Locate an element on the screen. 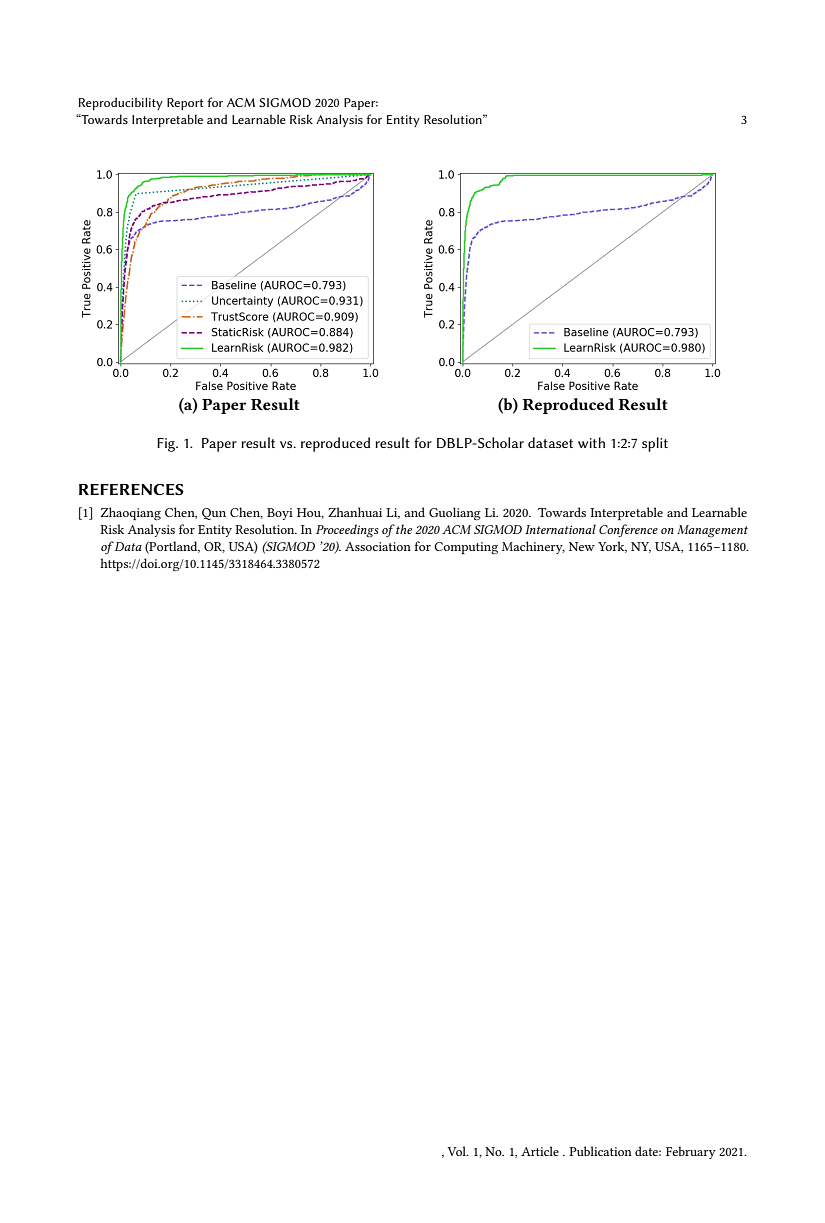 The width and height of the screenshot is (825, 1223). Reproducibility is located at coordinates (121, 103).
